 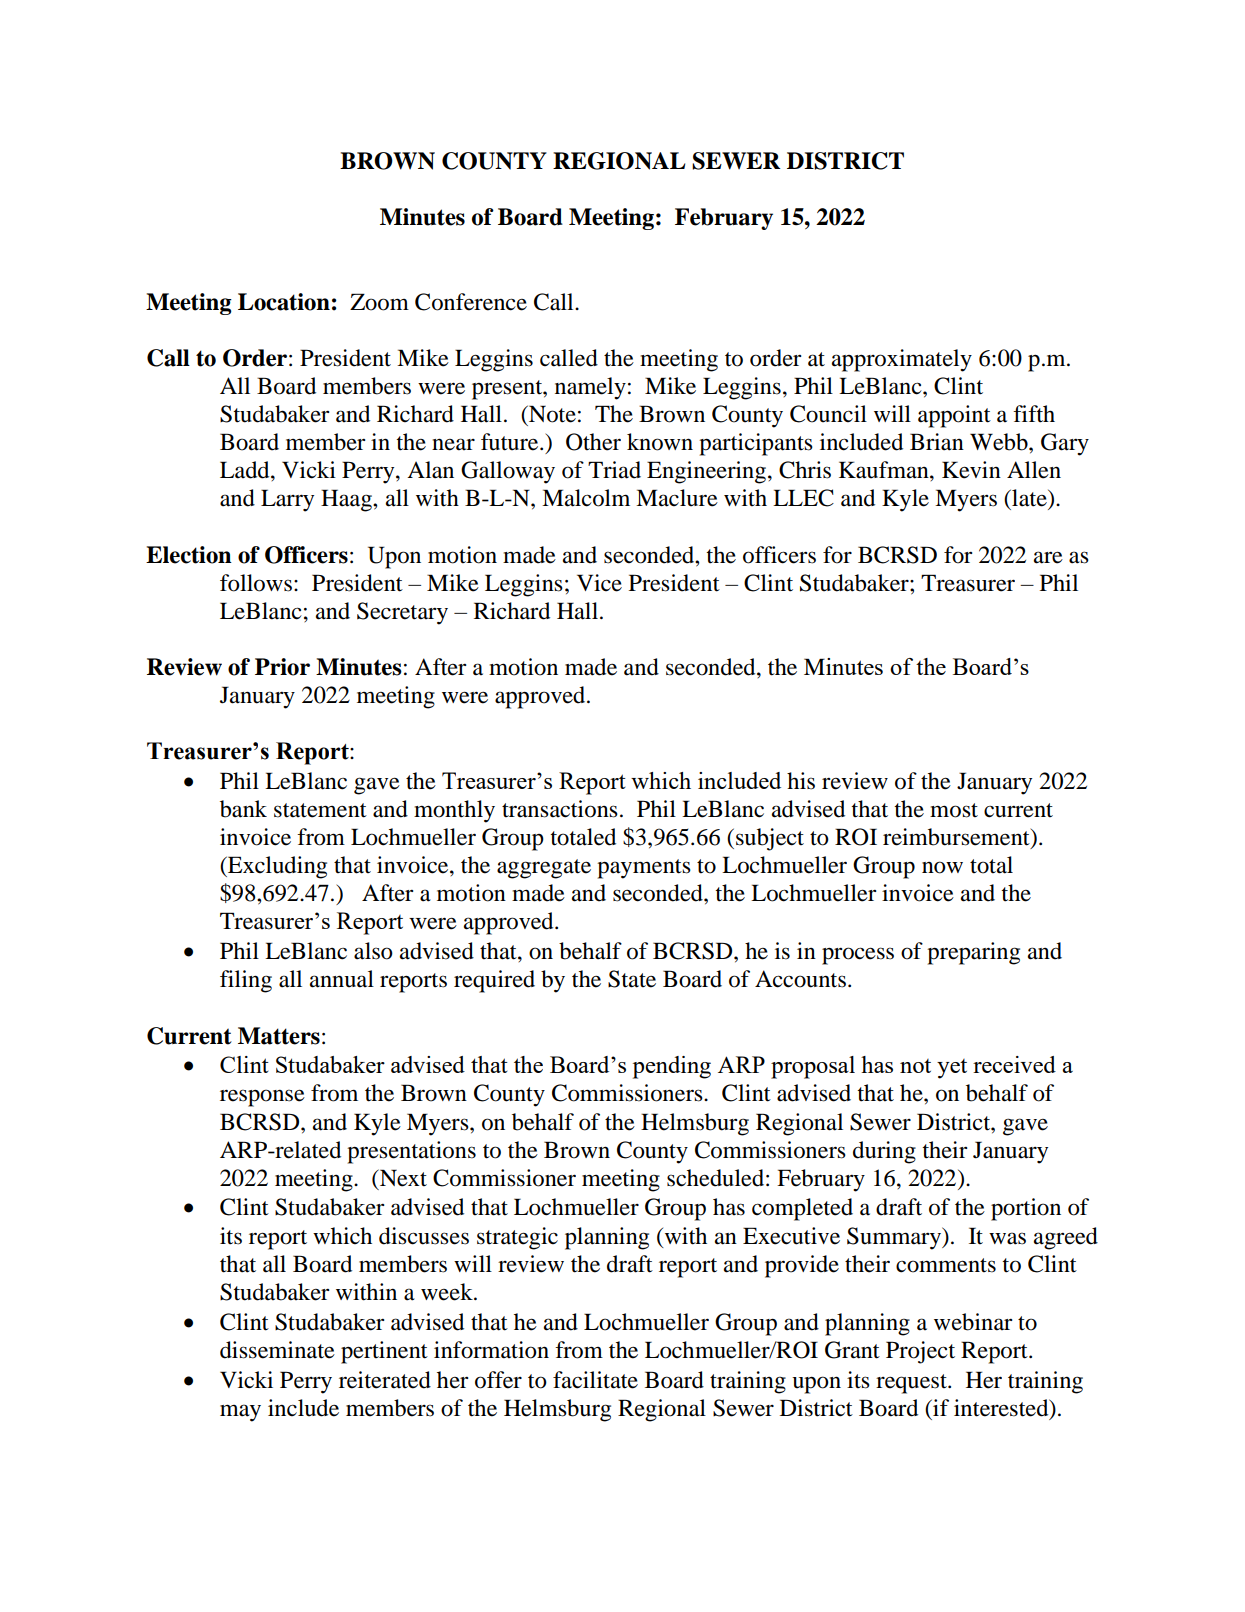 I want to click on payments, so click(x=644, y=869).
